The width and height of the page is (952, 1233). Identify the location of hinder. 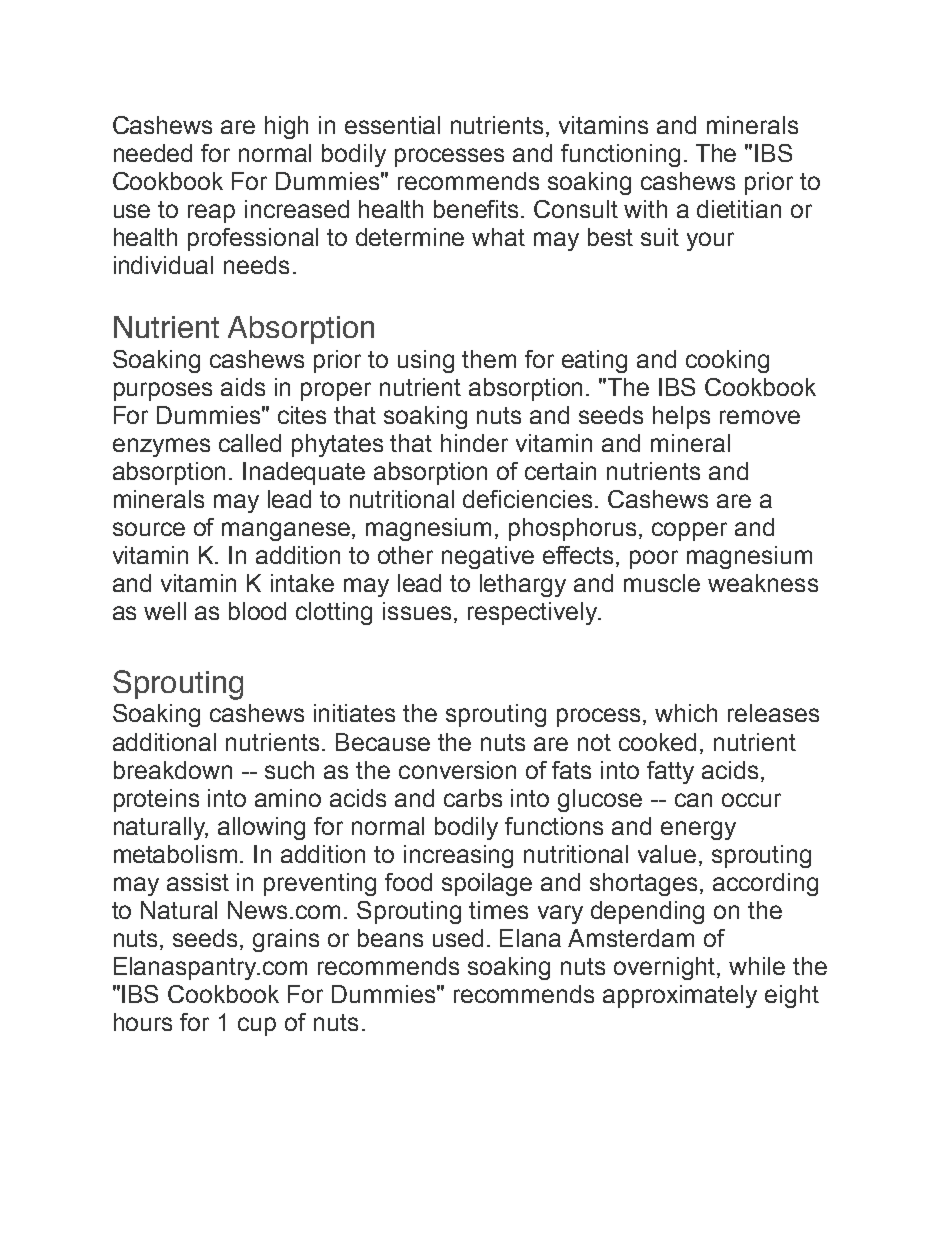
(474, 443).
